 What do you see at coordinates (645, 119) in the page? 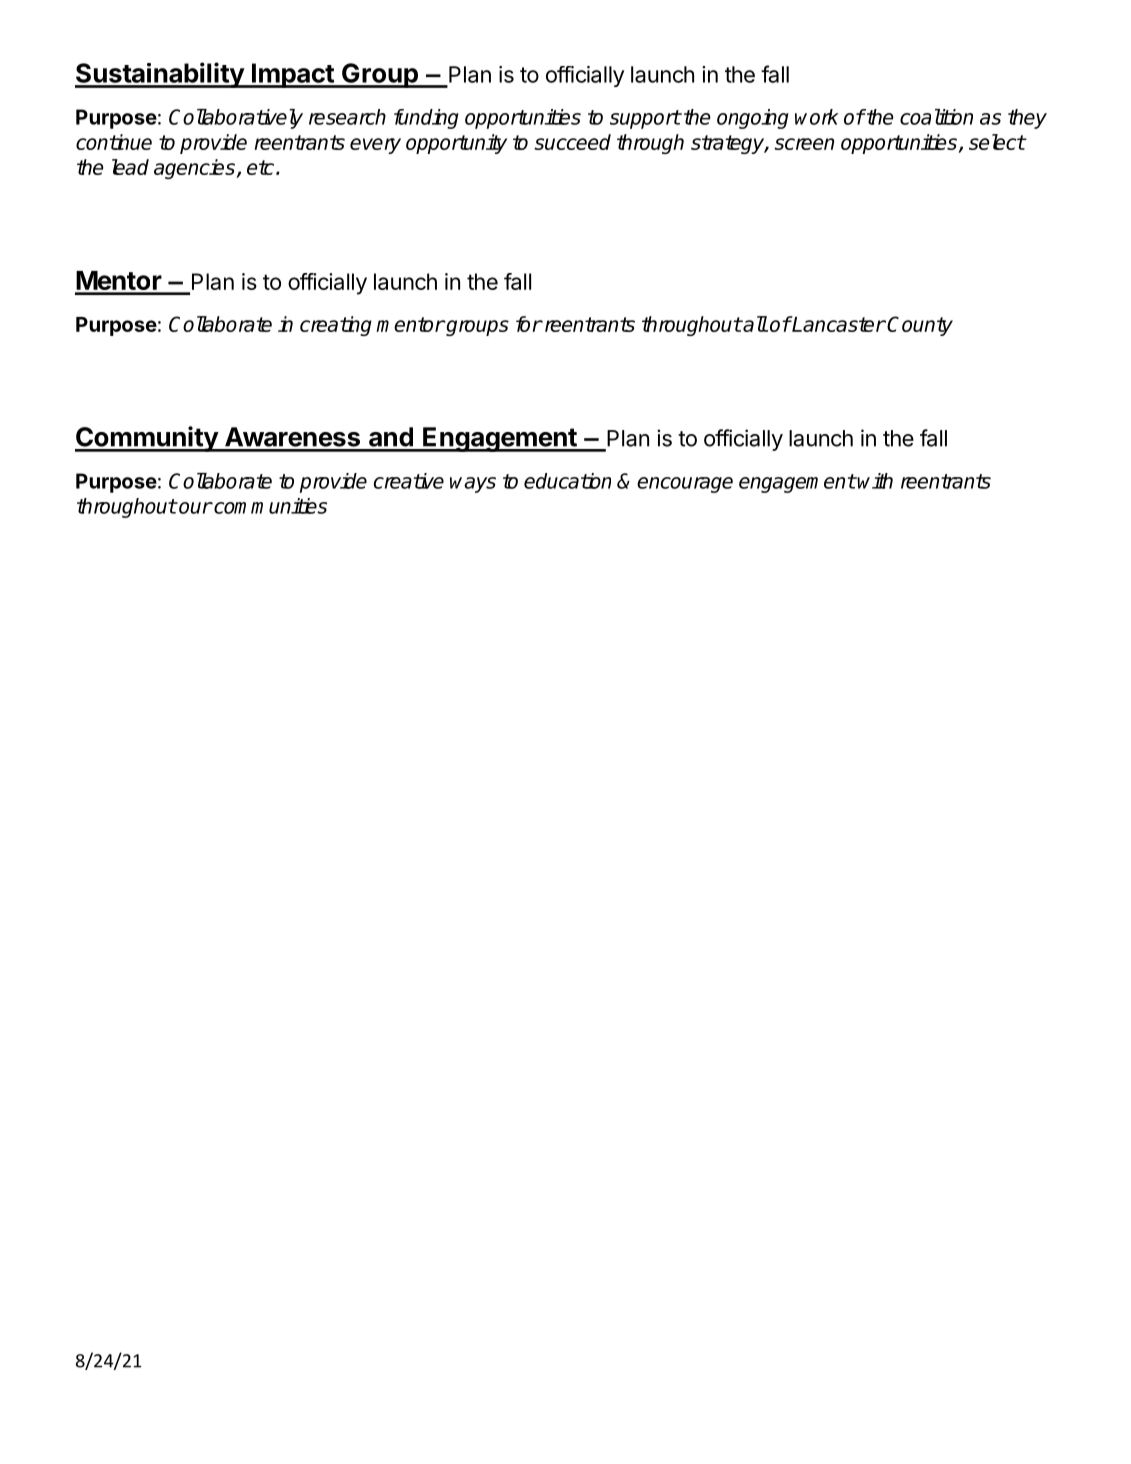
I see `support` at bounding box center [645, 119].
